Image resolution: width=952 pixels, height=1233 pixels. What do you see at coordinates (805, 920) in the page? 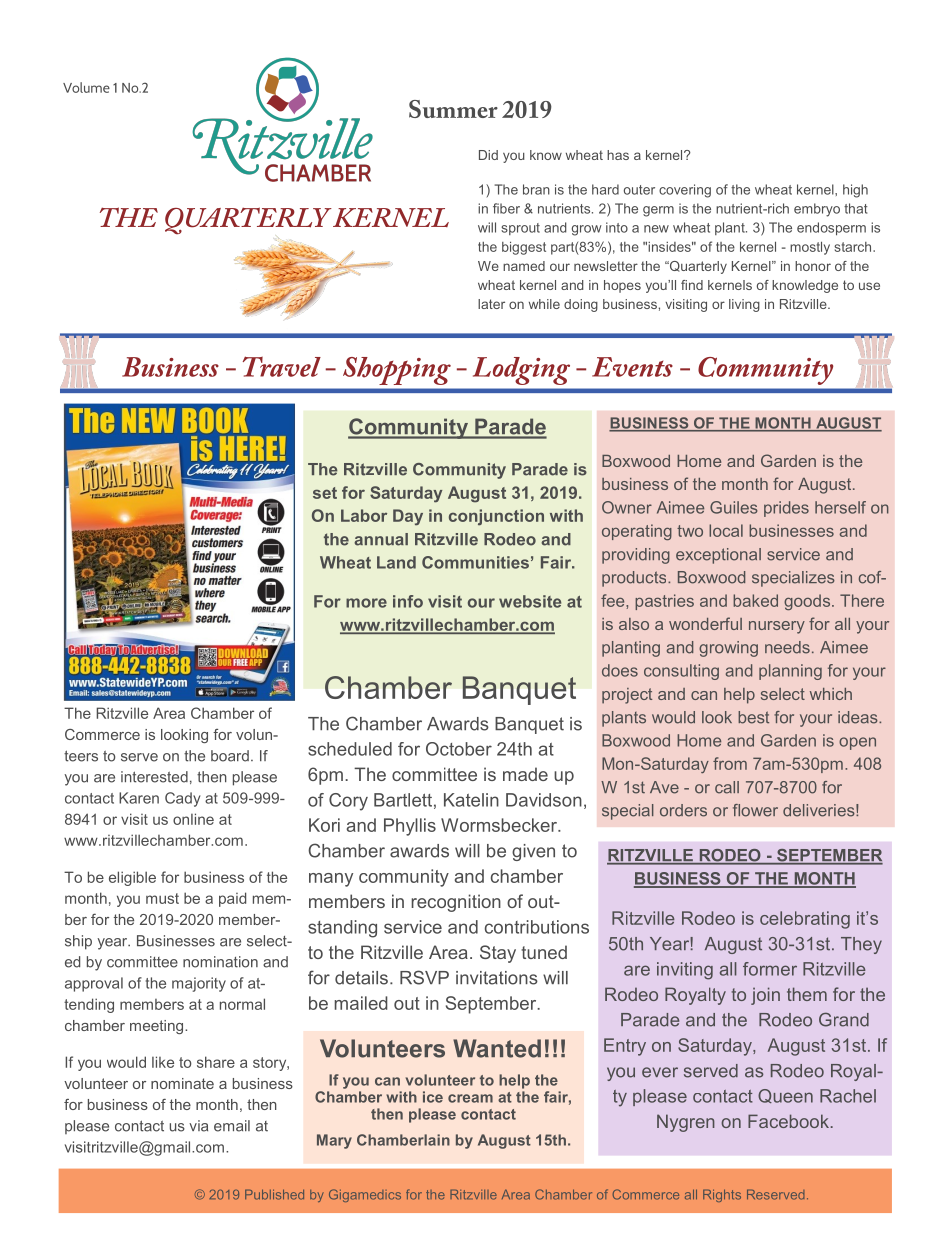
I see `celebrating` at bounding box center [805, 920].
